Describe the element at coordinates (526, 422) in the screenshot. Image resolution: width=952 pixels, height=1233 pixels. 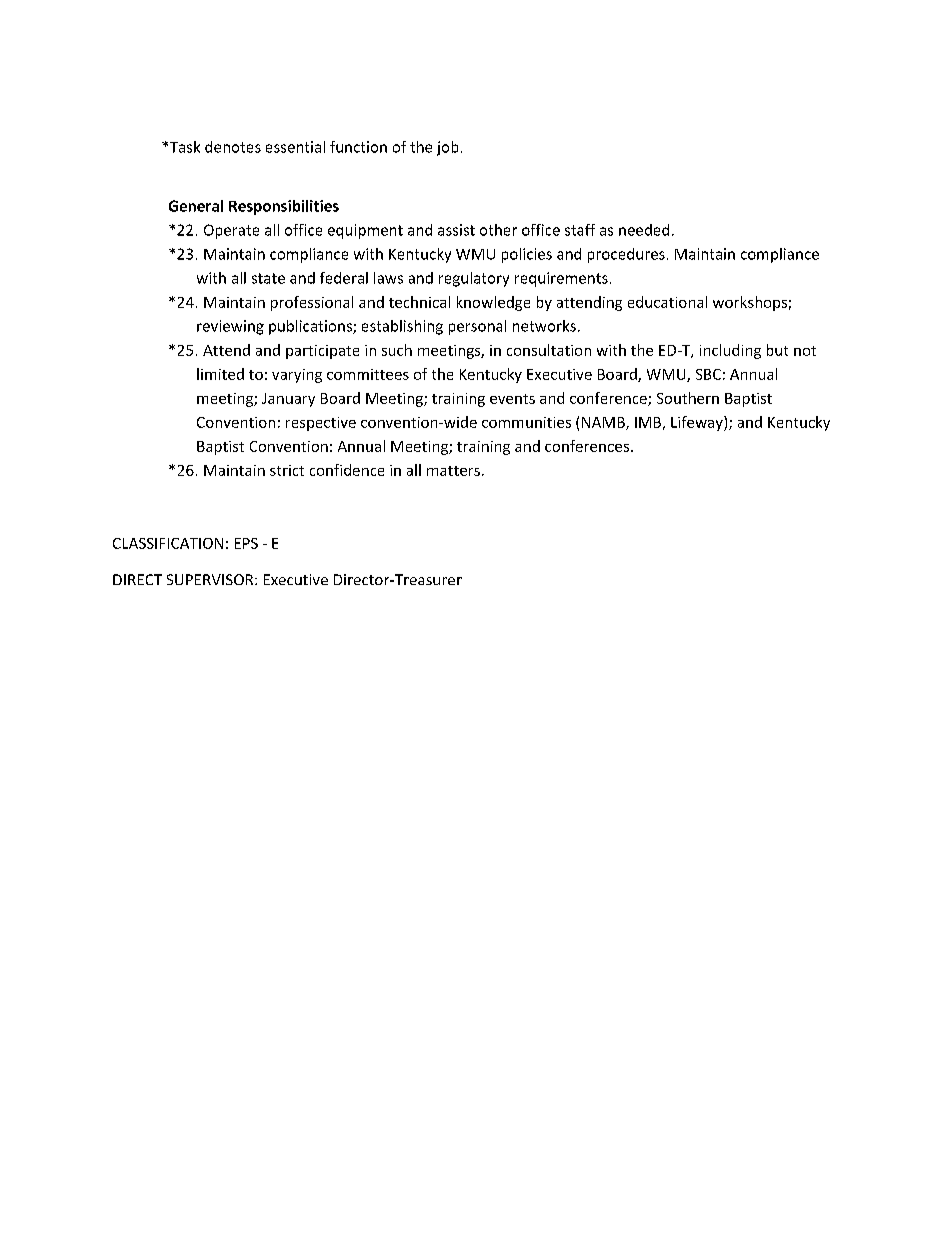
I see `communities` at that location.
